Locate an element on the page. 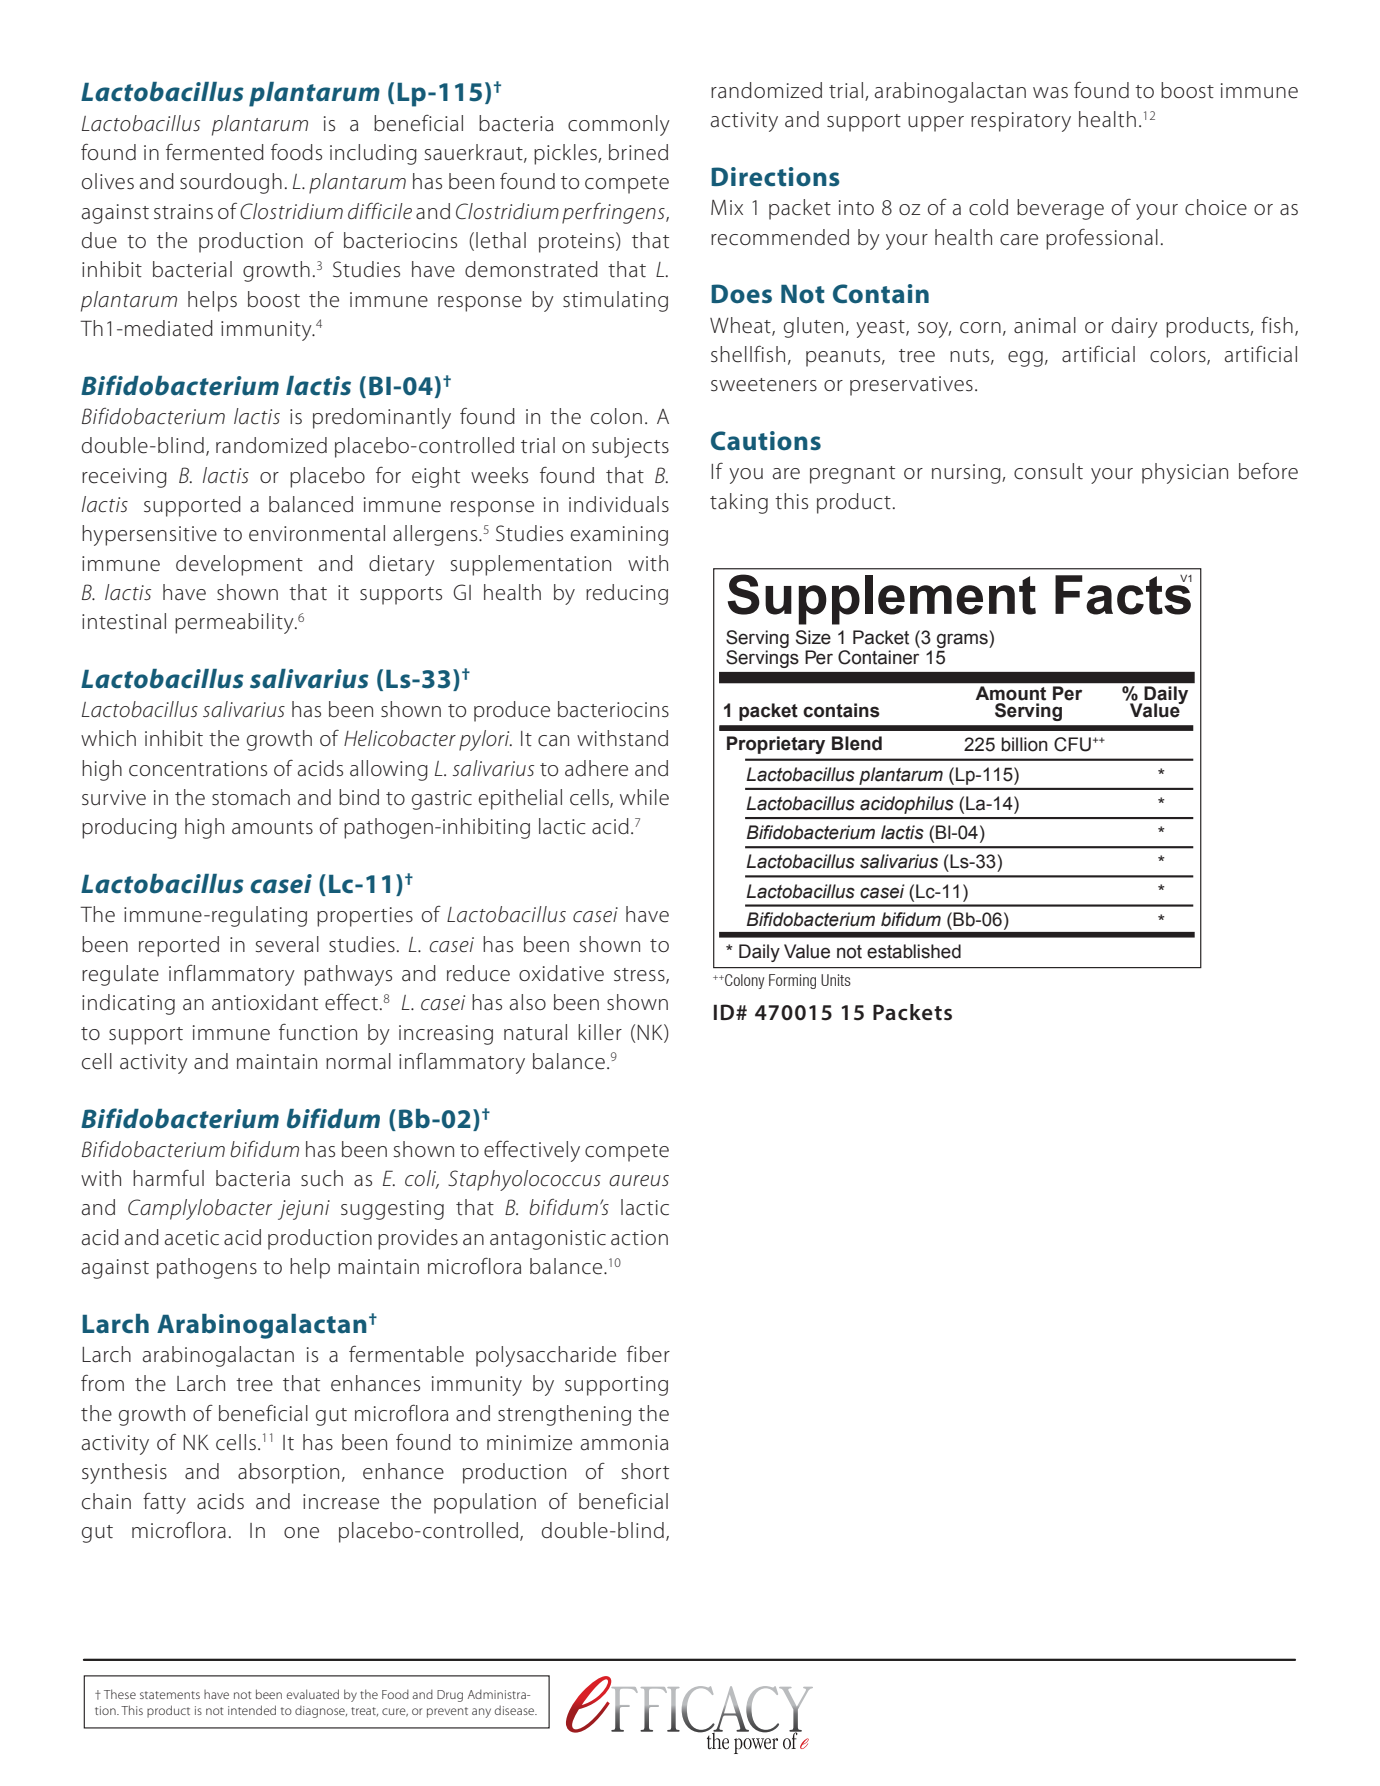 This document has height=1786, width=1380. was is located at coordinates (1050, 93).
